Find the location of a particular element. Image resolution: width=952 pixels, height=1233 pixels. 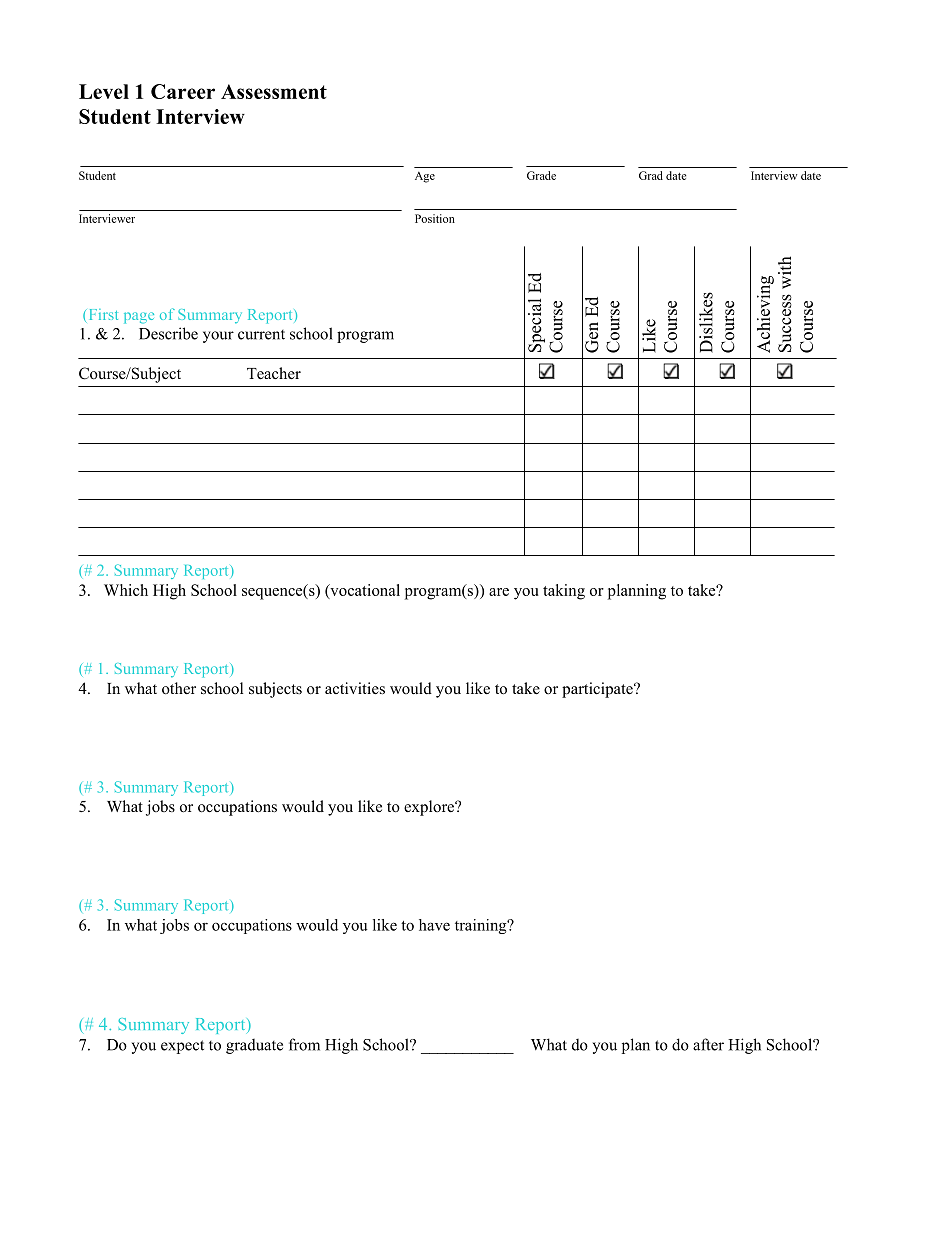

have is located at coordinates (434, 925).
